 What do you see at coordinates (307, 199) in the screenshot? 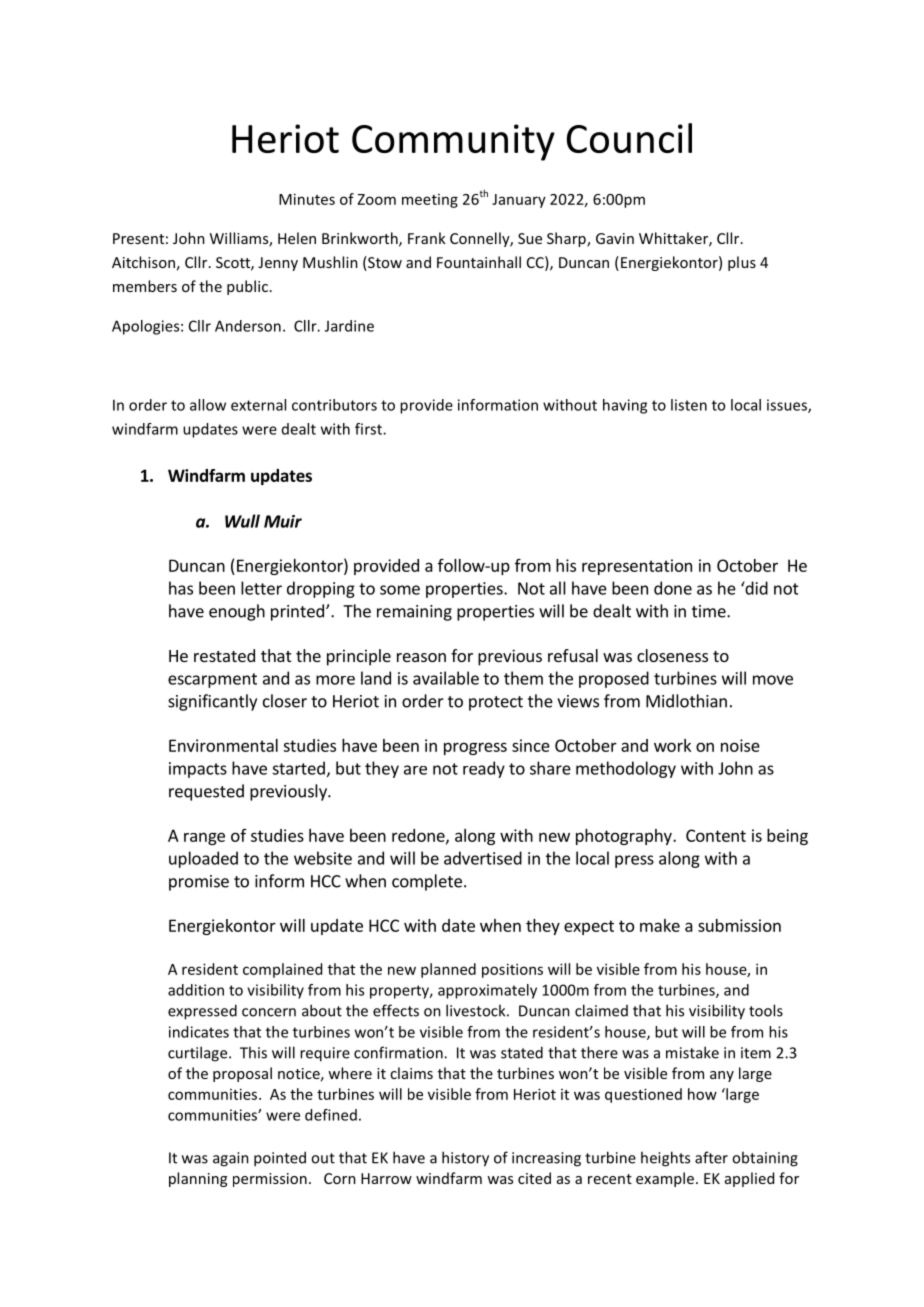
I see `Minutes` at bounding box center [307, 199].
